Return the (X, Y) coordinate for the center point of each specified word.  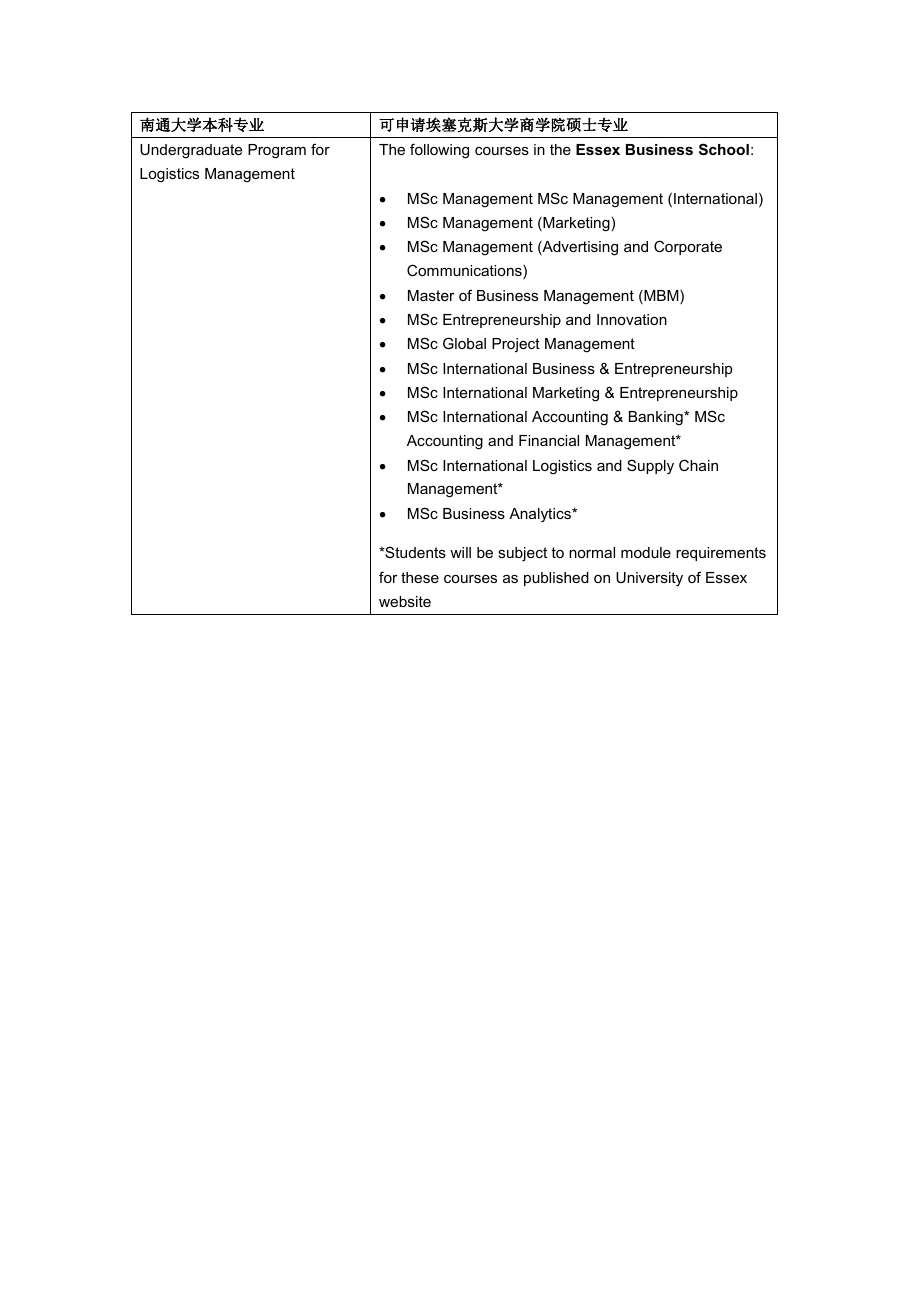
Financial (549, 440)
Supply (650, 467)
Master (431, 295)
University (649, 579)
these (420, 577)
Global (464, 343)
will (460, 552)
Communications (465, 271)
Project (516, 345)
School (724, 149)
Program (277, 151)
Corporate (688, 247)
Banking (657, 418)
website (405, 601)
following (439, 151)
